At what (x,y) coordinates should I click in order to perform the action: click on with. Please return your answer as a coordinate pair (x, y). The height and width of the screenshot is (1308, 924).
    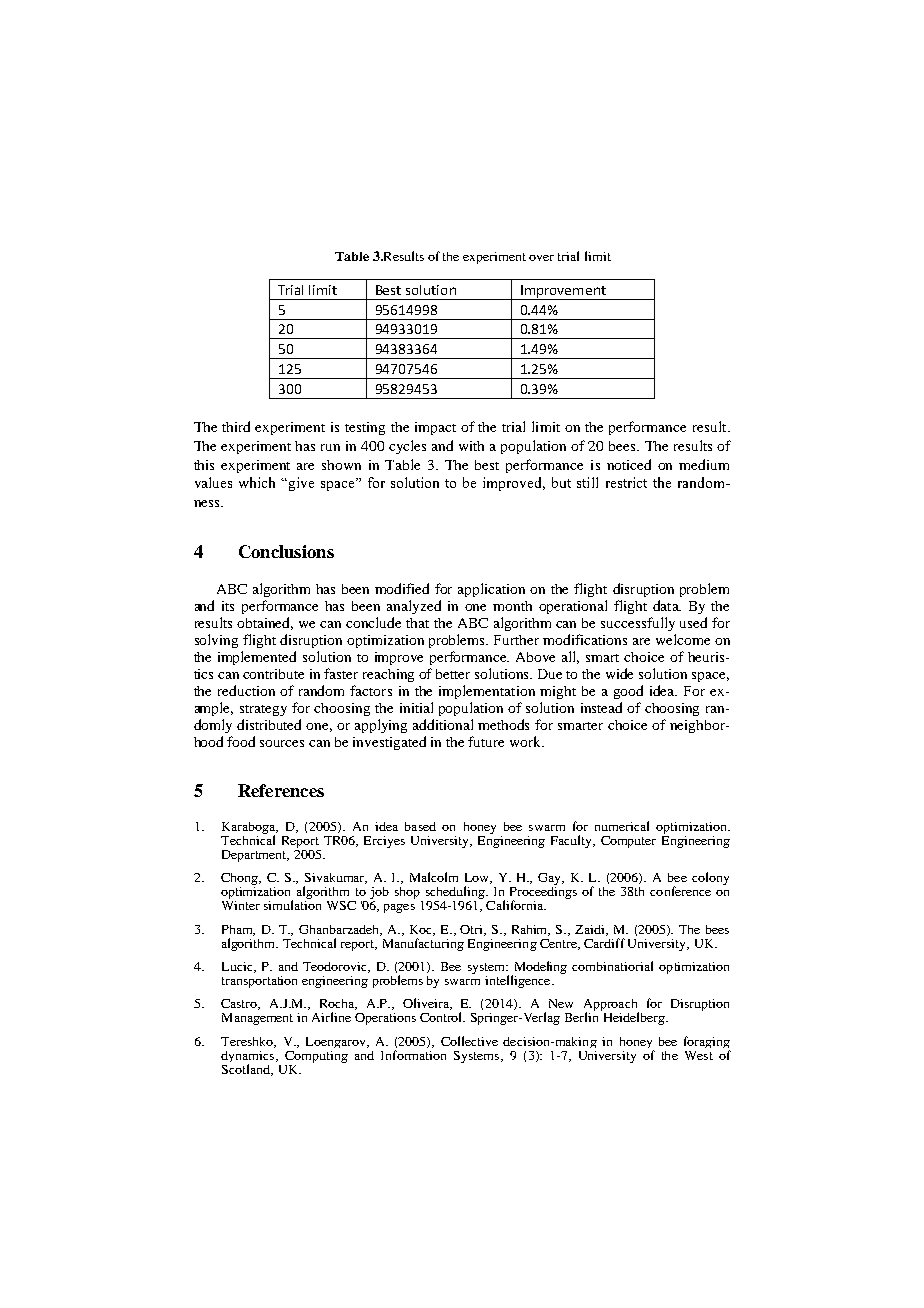
    Looking at the image, I should click on (471, 446).
